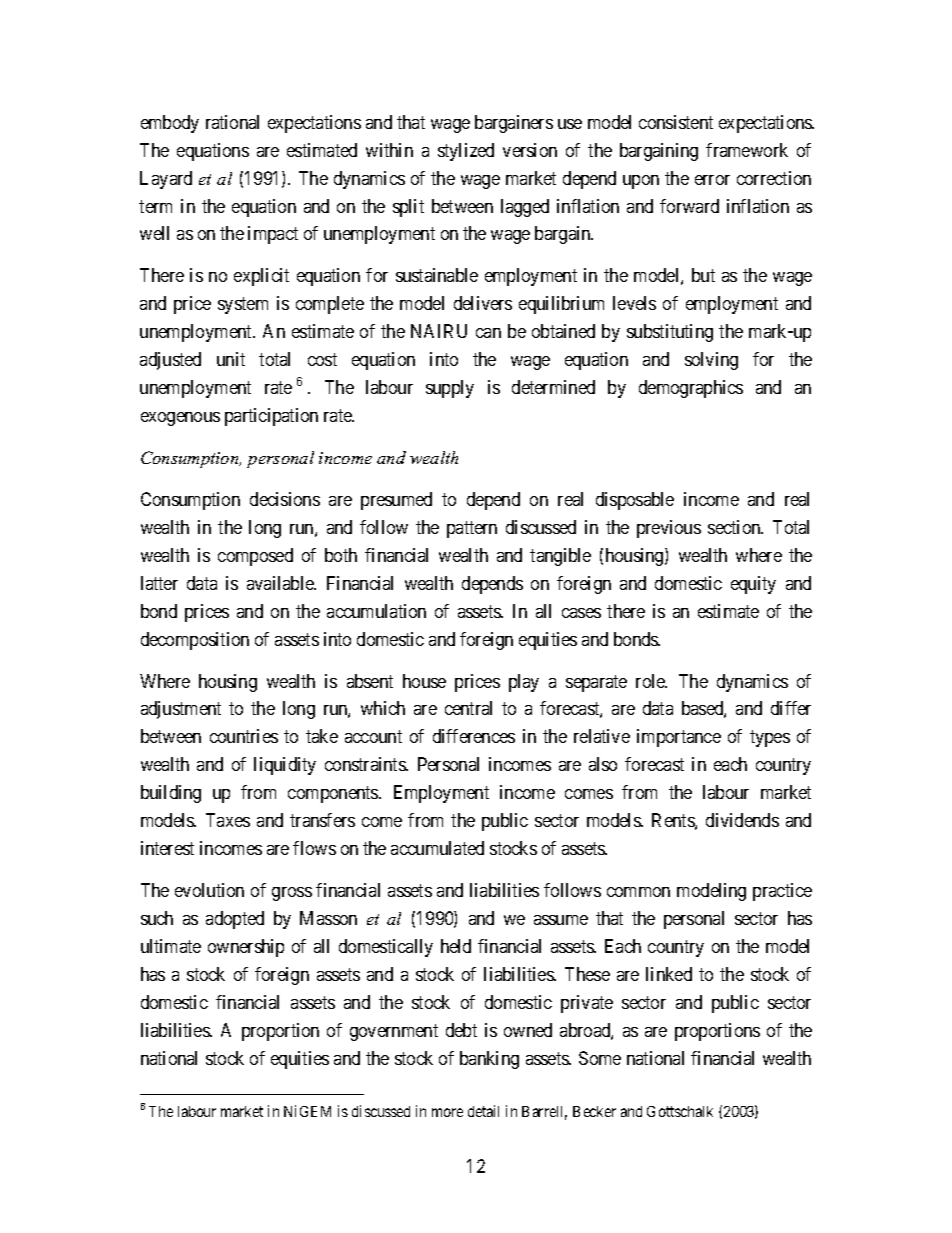 This screenshot has height=1233, width=952. I want to click on supply, so click(450, 389).
